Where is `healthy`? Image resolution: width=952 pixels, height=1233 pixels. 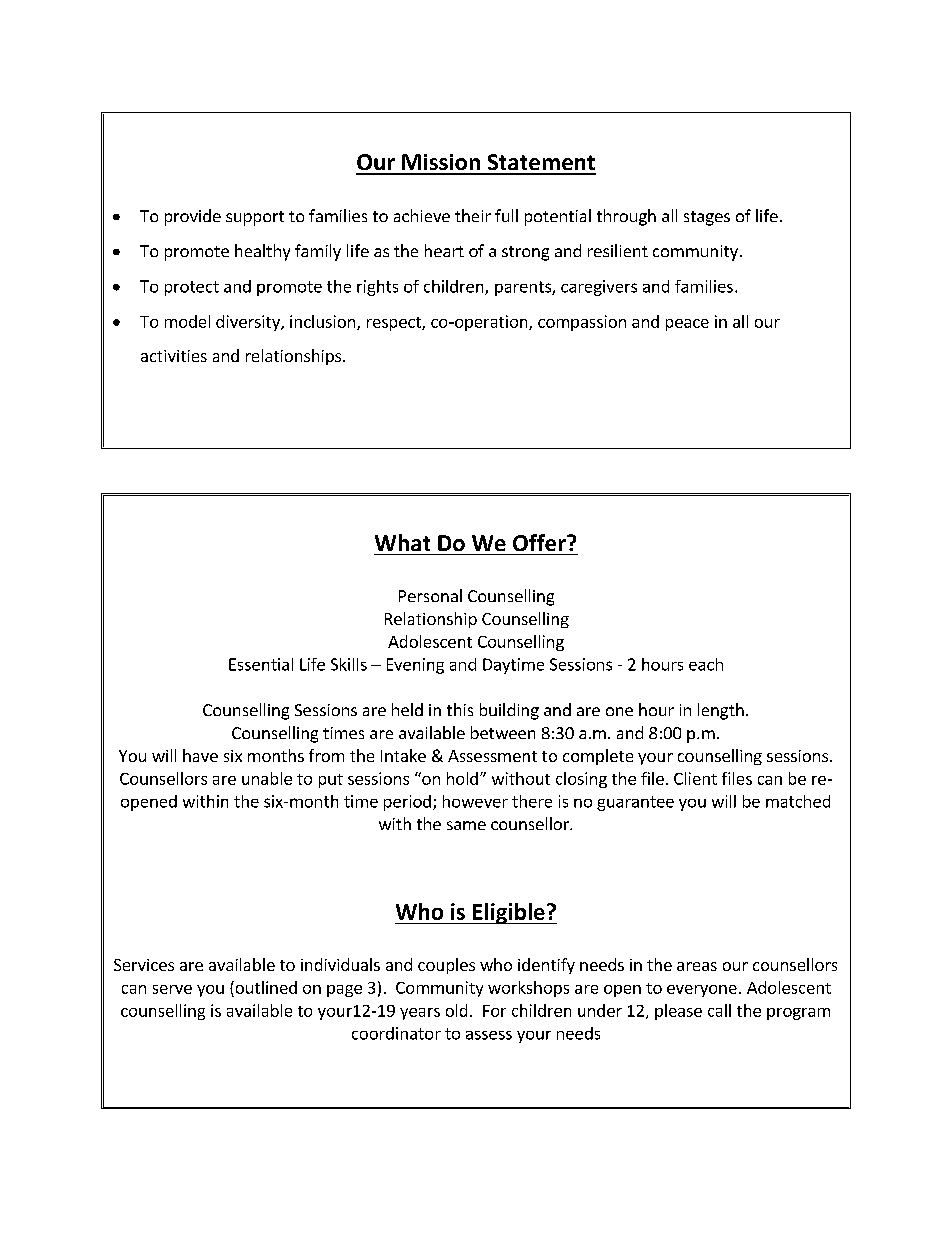 healthy is located at coordinates (262, 252).
